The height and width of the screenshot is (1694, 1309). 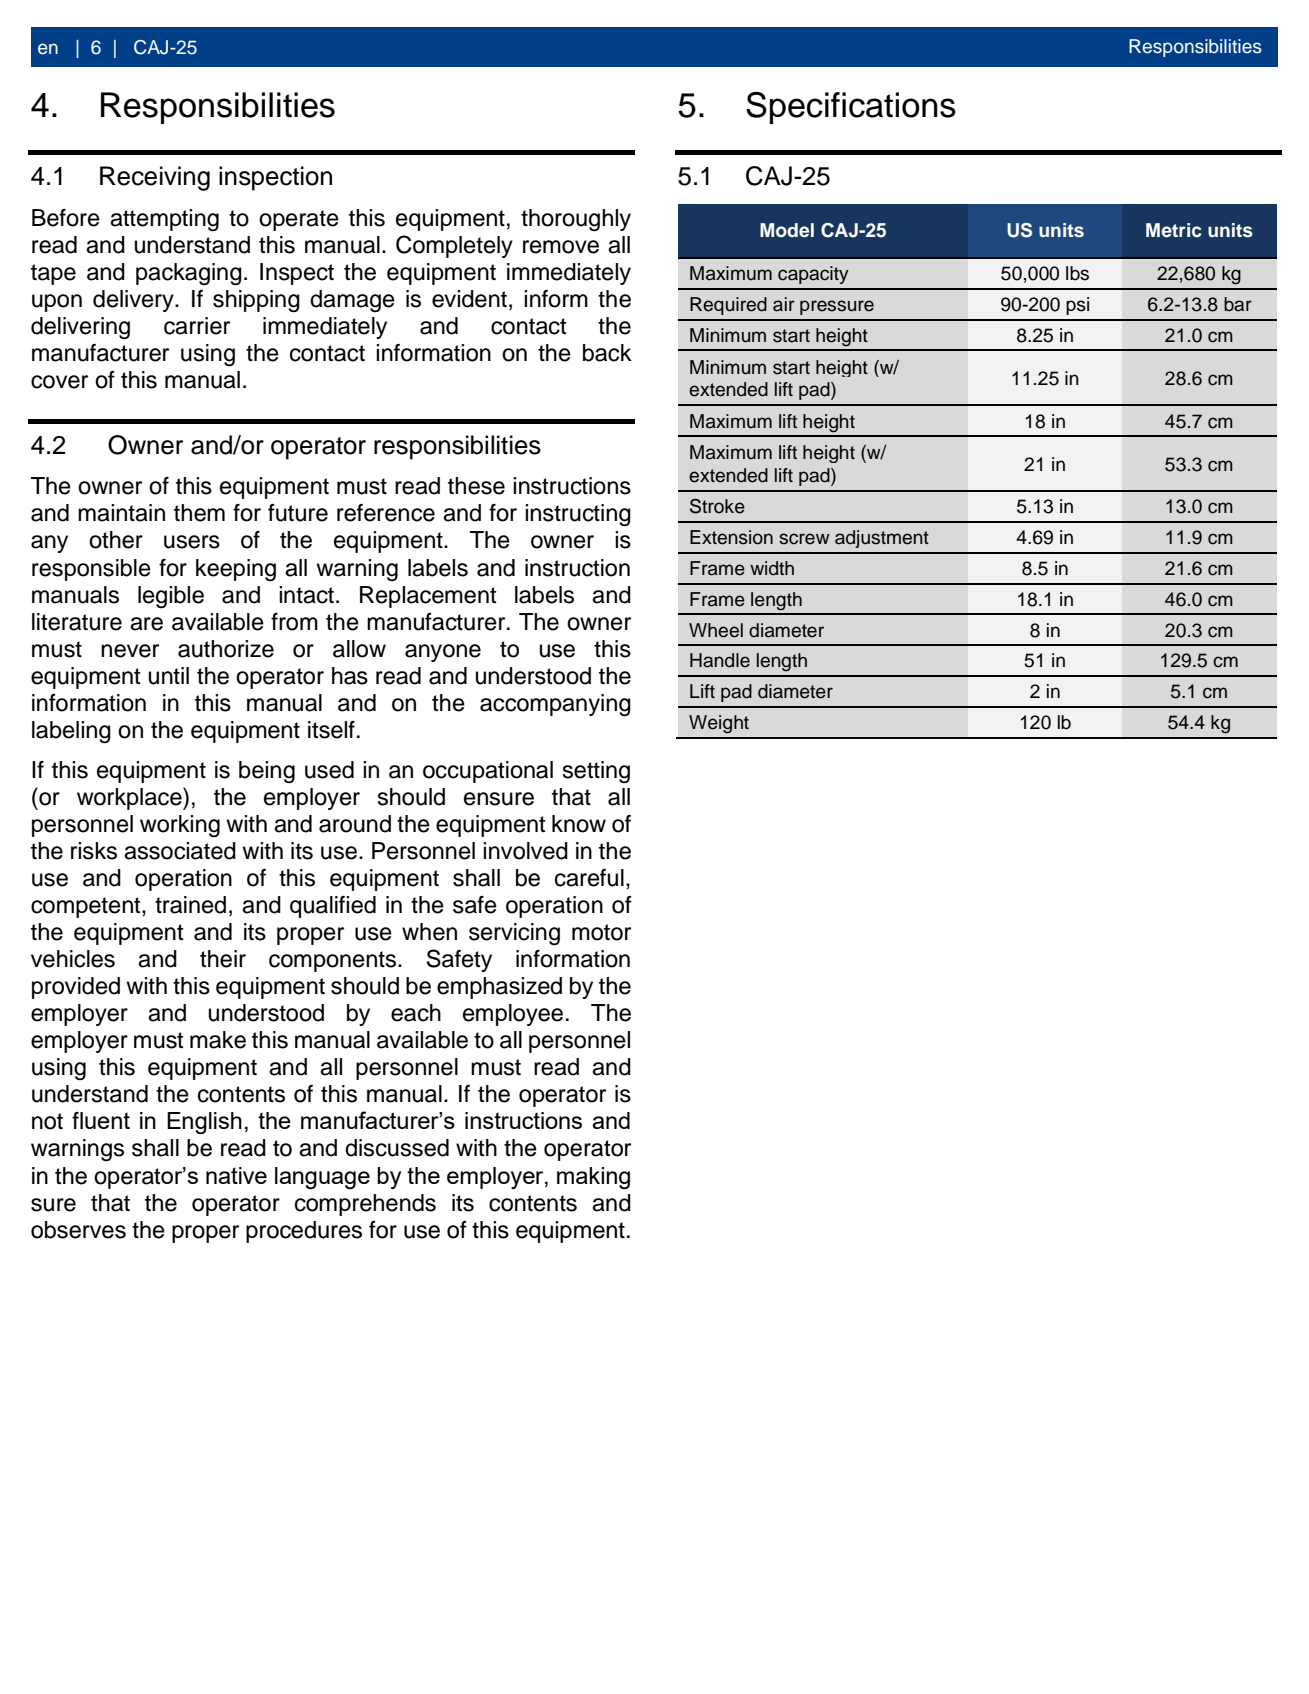 What do you see at coordinates (180, 851) in the screenshot?
I see `associated` at bounding box center [180, 851].
